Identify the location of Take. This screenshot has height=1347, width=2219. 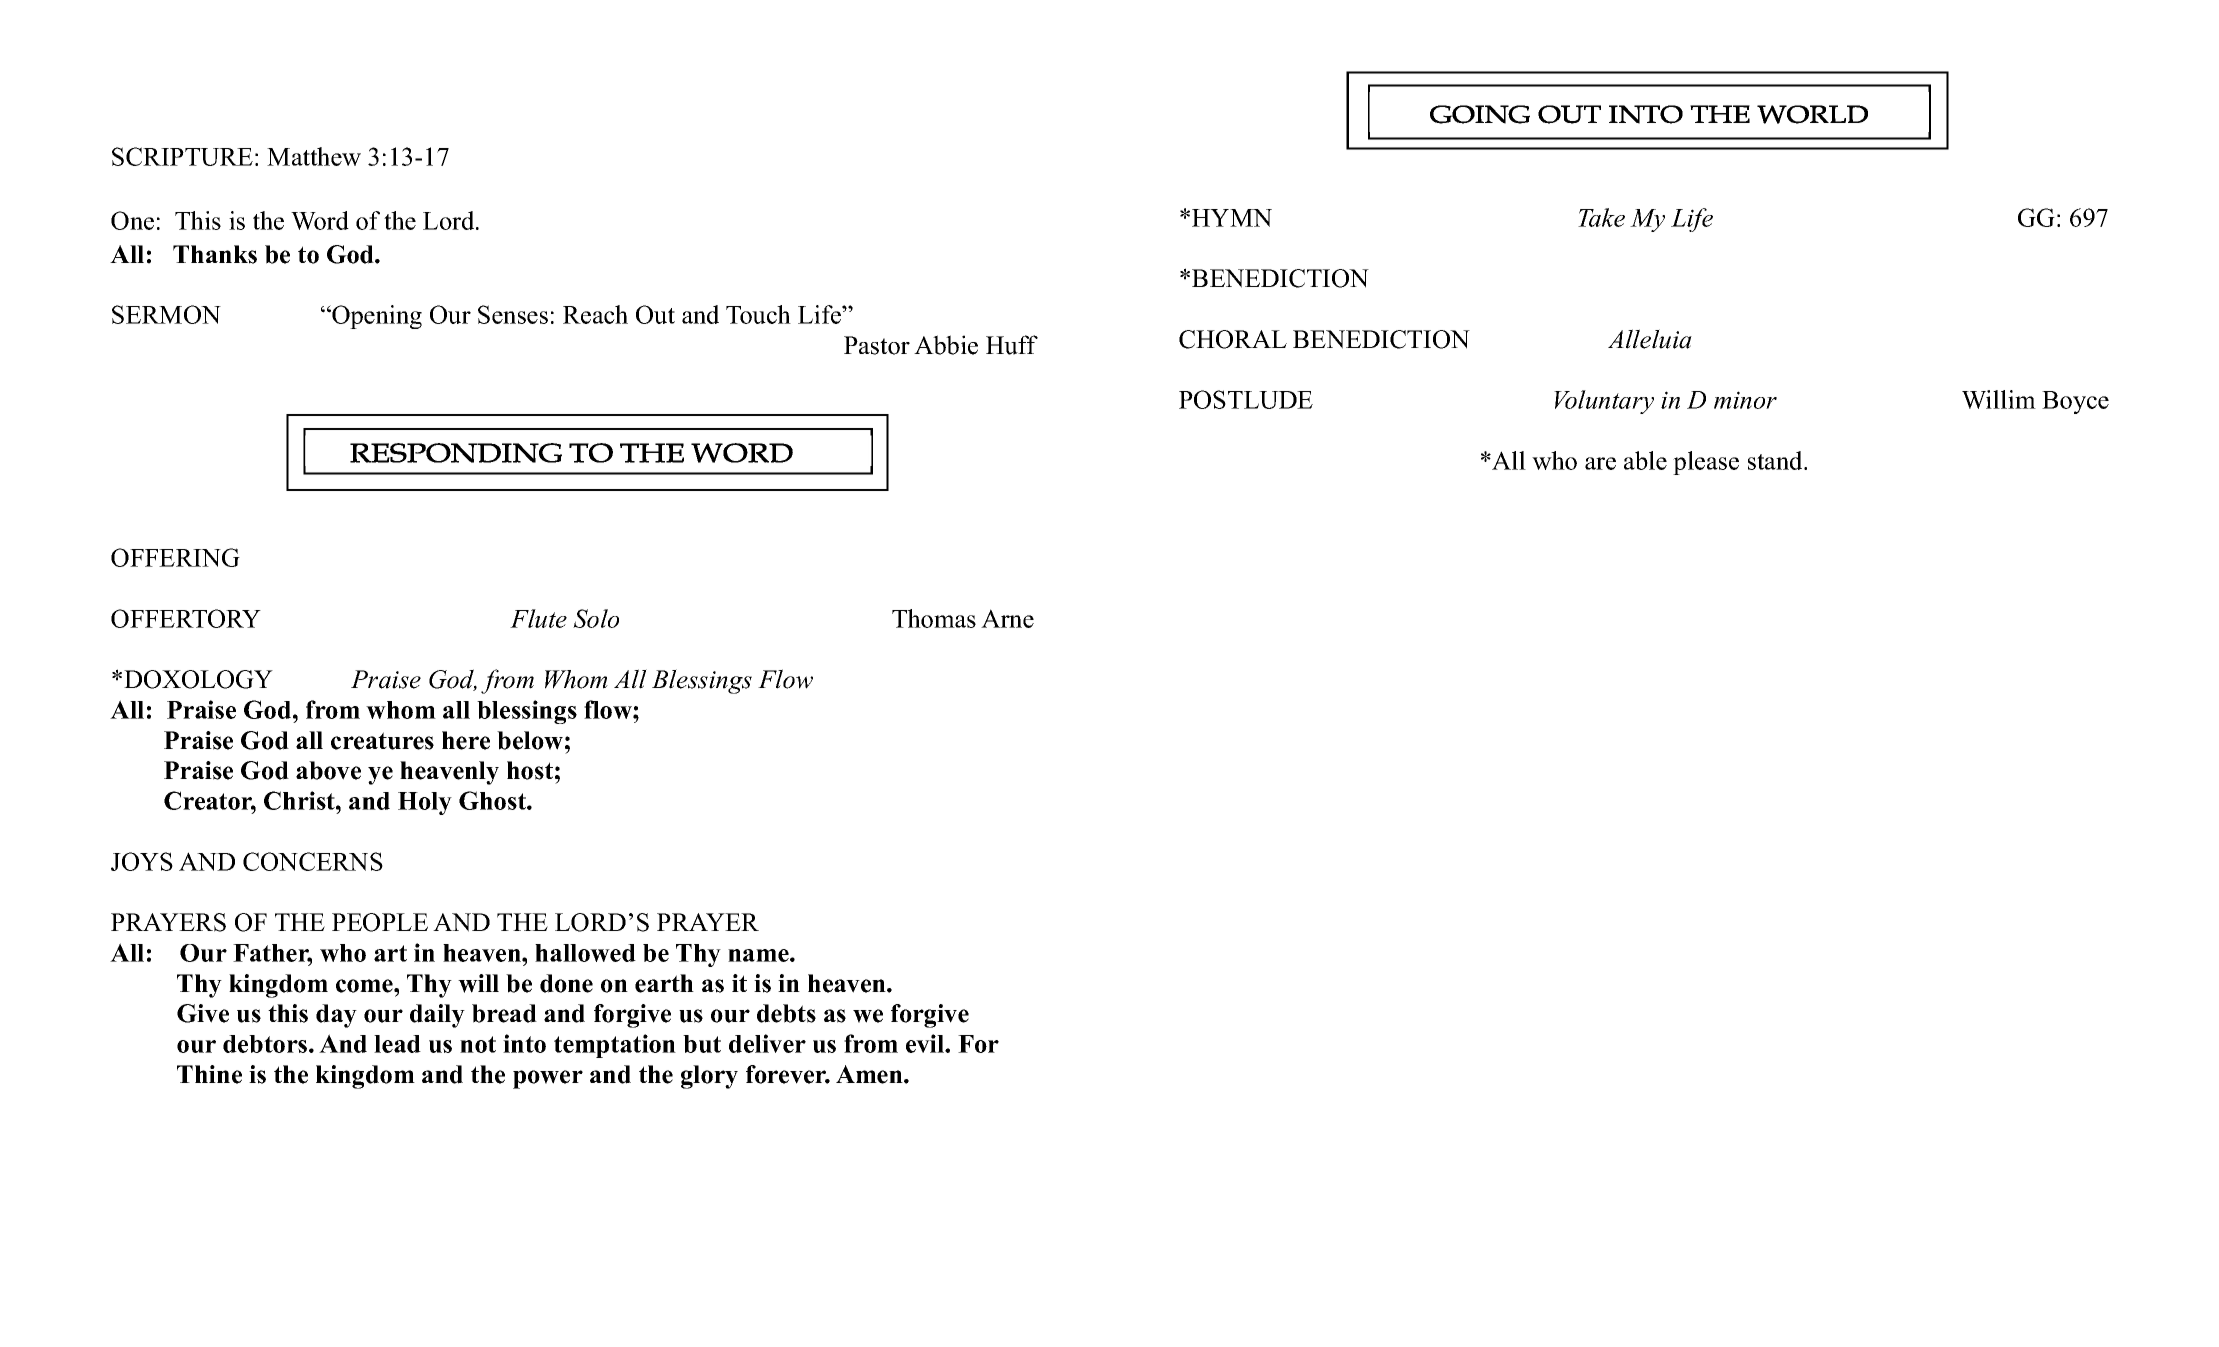
(1601, 217).
